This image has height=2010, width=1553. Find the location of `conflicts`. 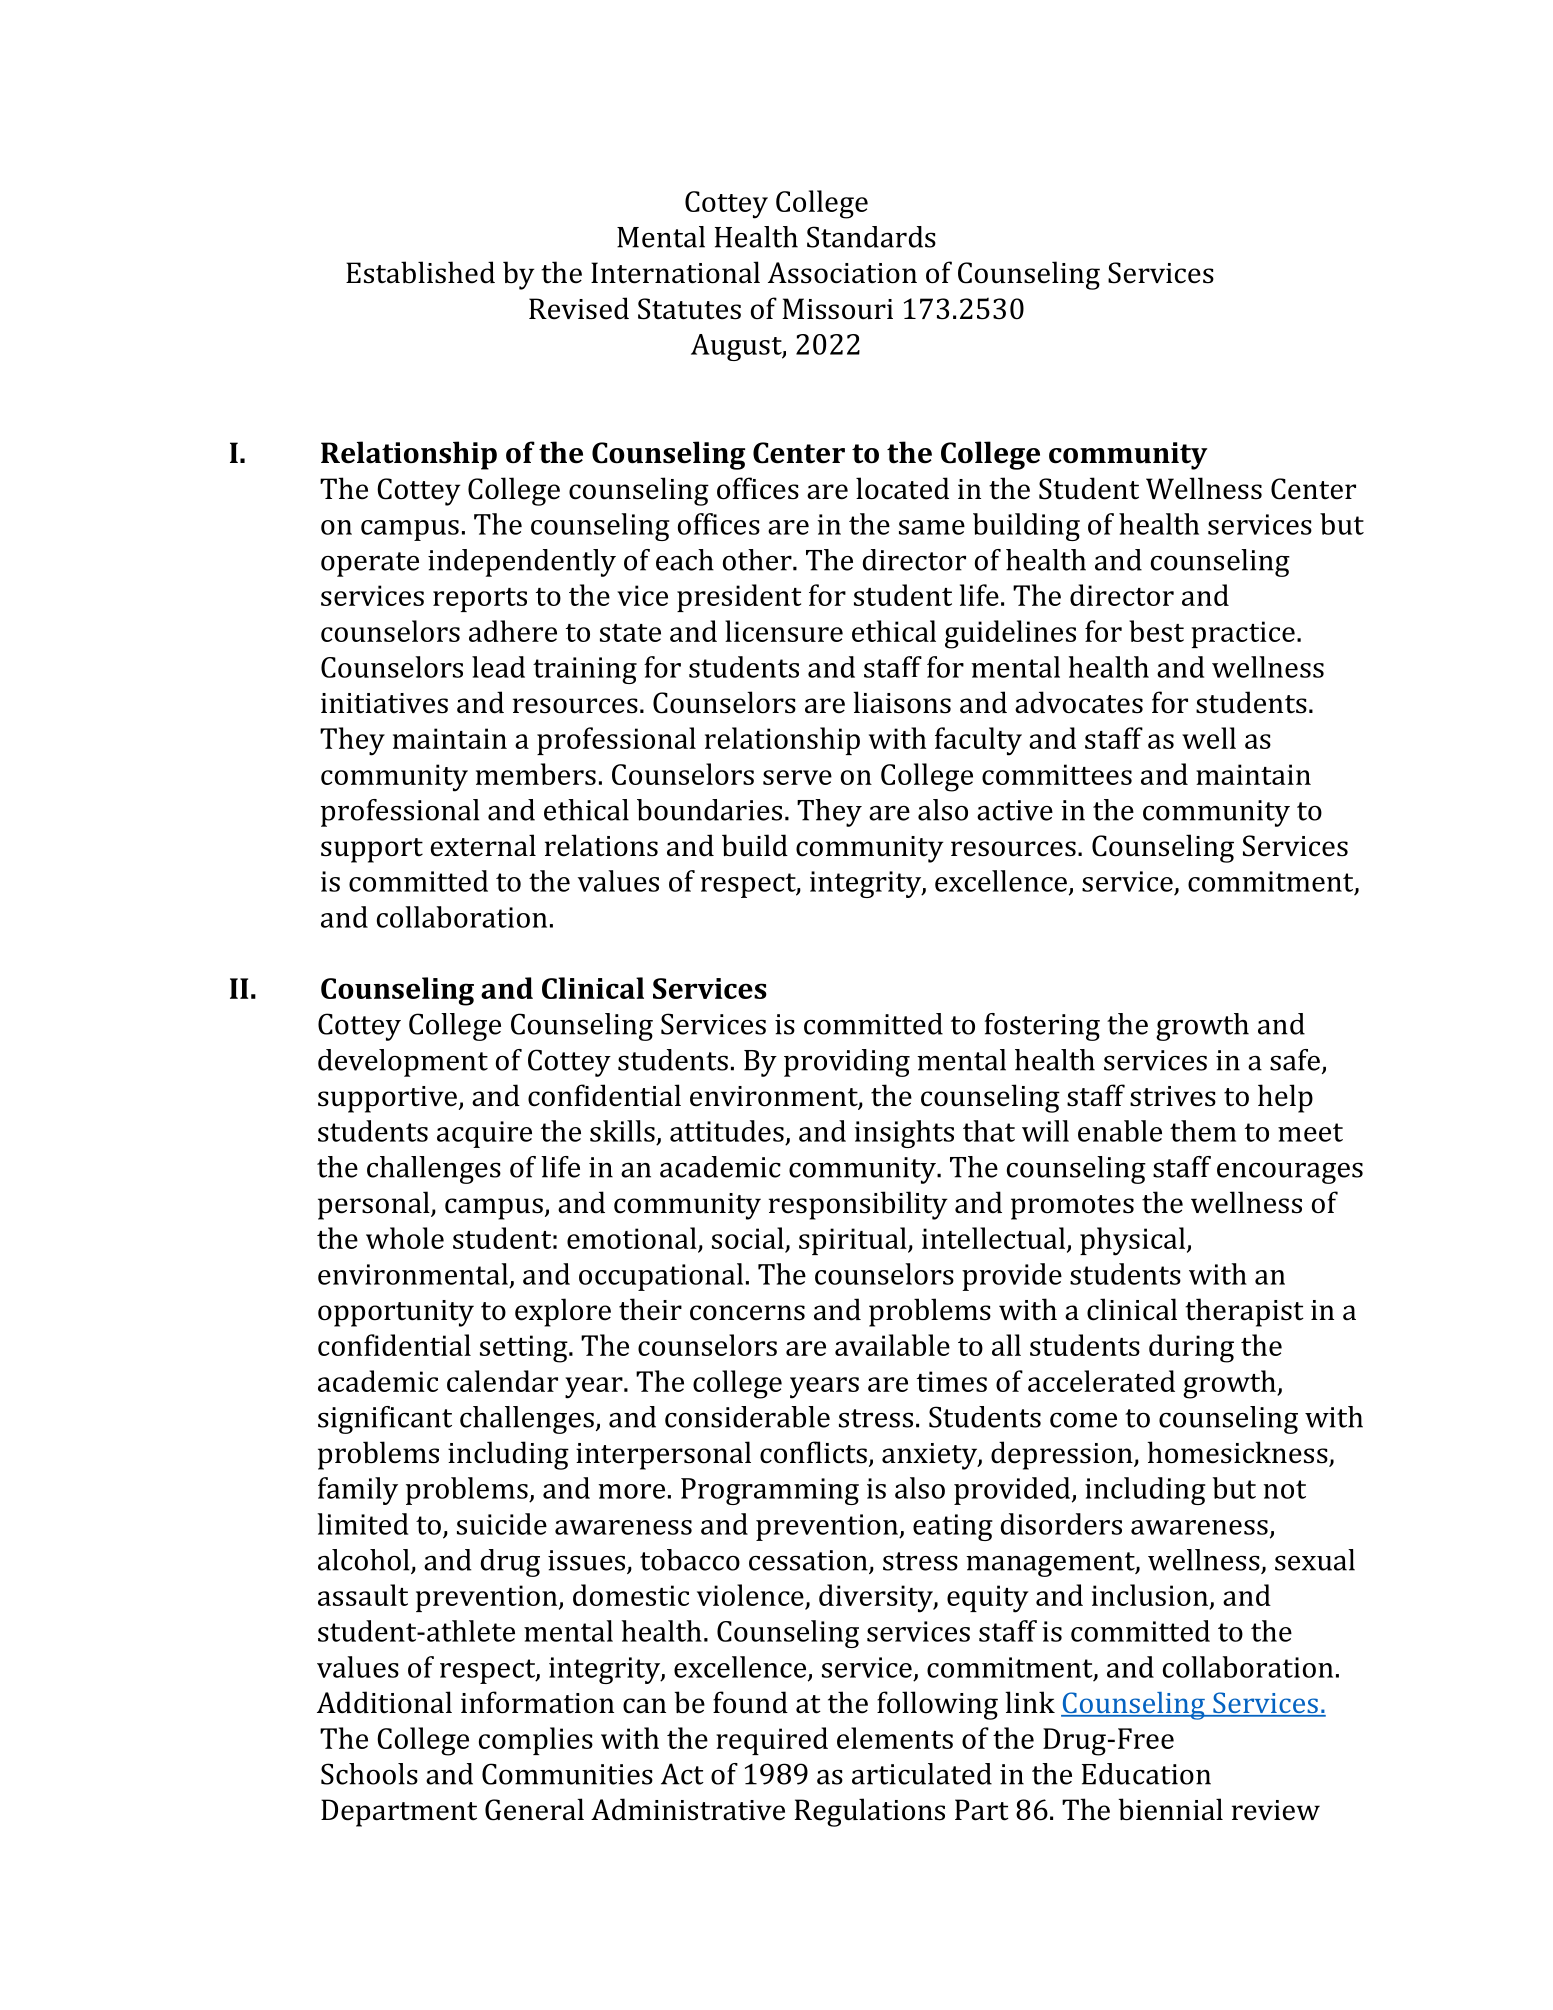

conflicts is located at coordinates (813, 1452).
